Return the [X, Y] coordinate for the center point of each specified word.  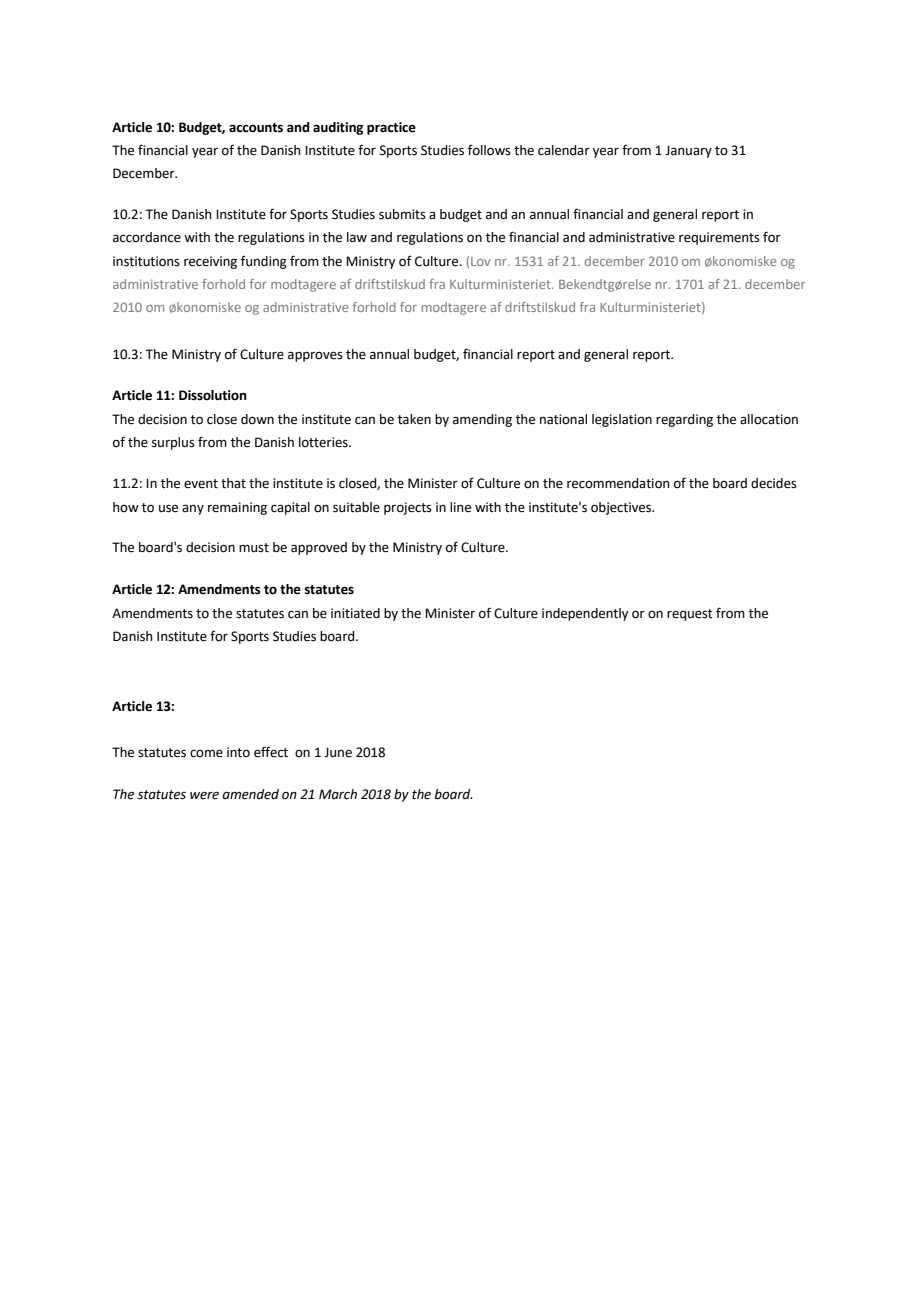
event [201, 484]
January [688, 151]
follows [489, 150]
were [204, 795]
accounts [256, 128]
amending [482, 420]
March [338, 794]
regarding [684, 420]
